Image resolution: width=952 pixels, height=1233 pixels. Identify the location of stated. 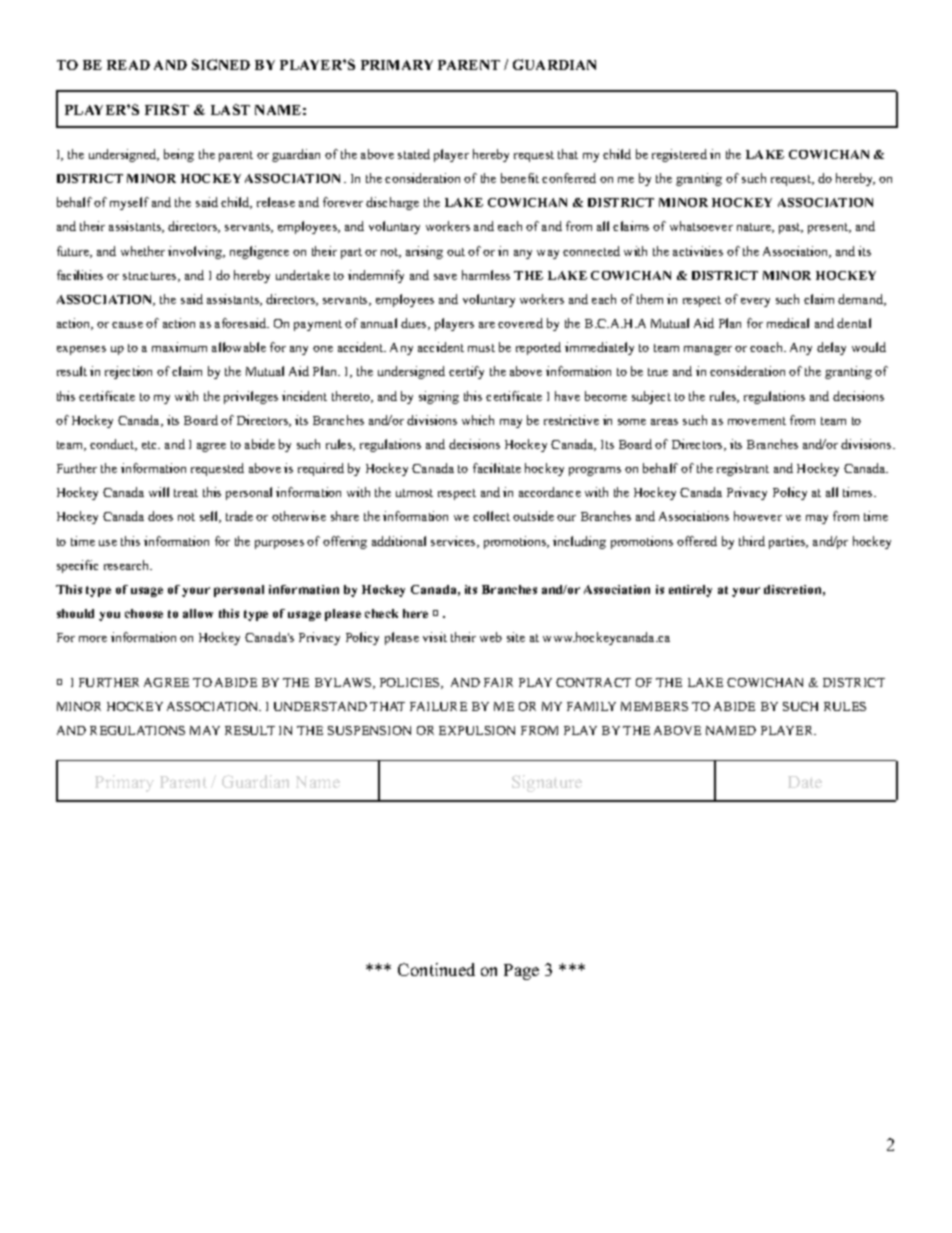
(414, 154).
